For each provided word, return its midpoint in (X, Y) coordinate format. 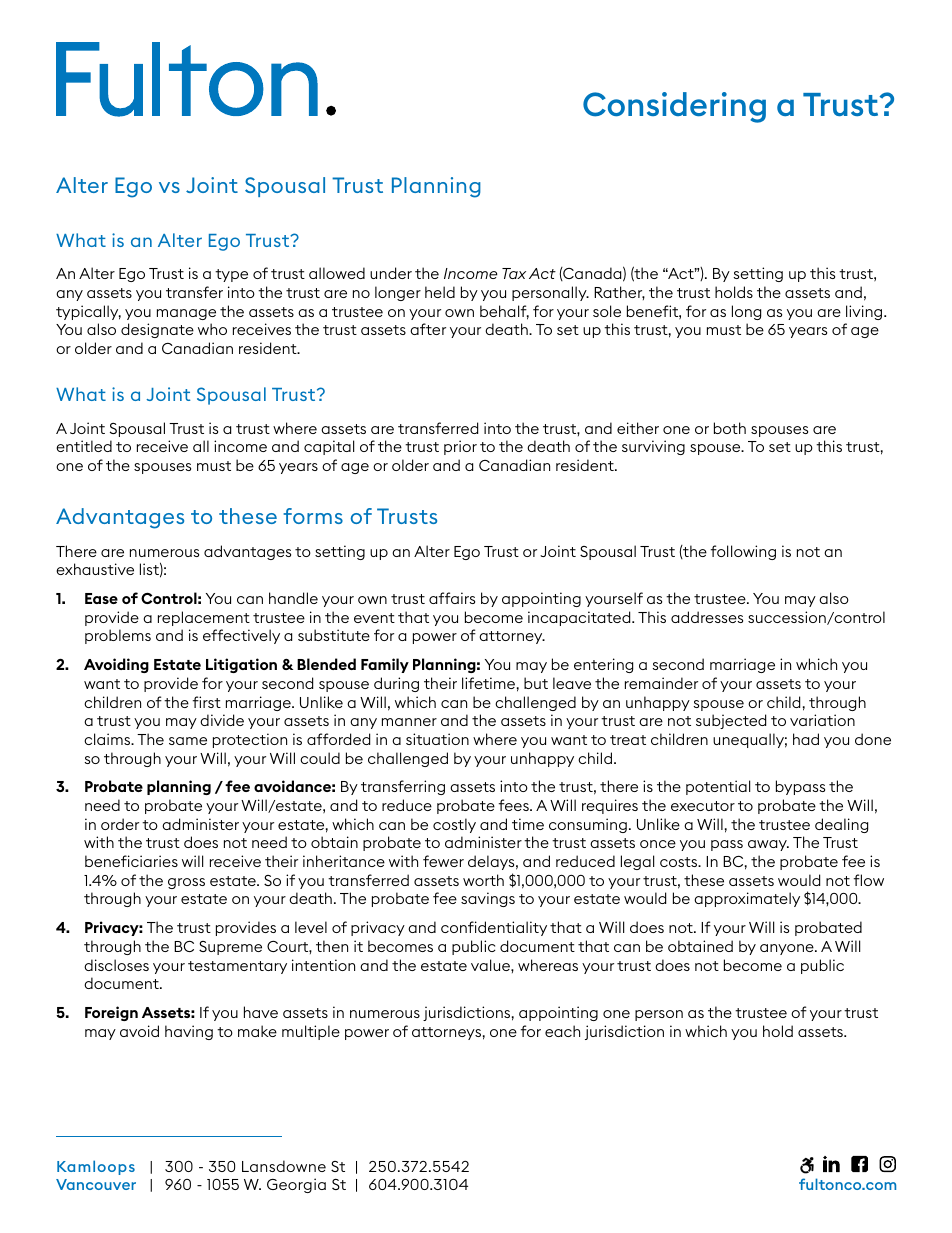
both (730, 428)
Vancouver (96, 1184)
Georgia (296, 1185)
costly (454, 825)
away (768, 845)
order (120, 824)
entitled (84, 446)
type (231, 275)
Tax (514, 273)
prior (460, 447)
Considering (674, 107)
